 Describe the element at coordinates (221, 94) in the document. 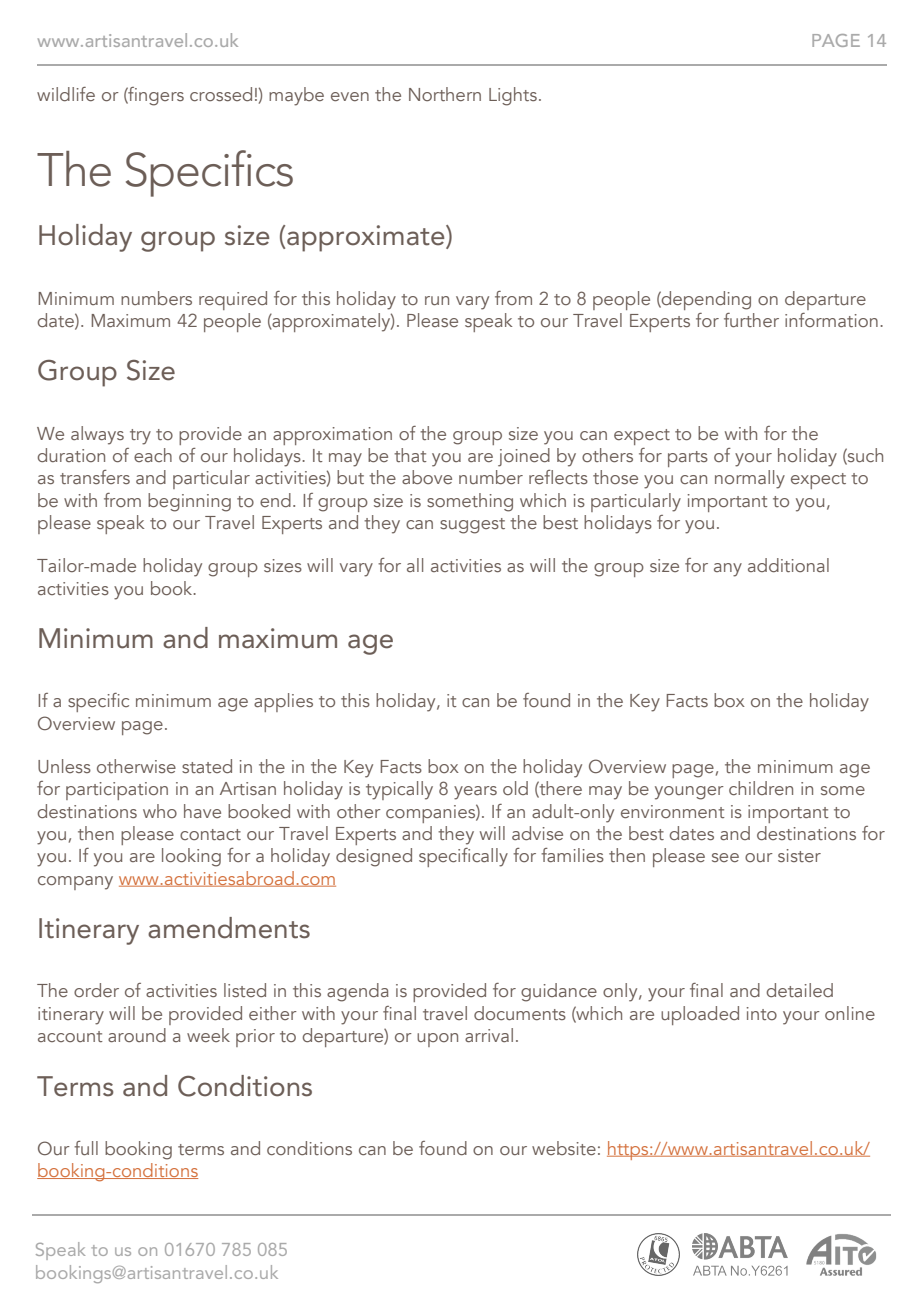

I see `crossed` at that location.
